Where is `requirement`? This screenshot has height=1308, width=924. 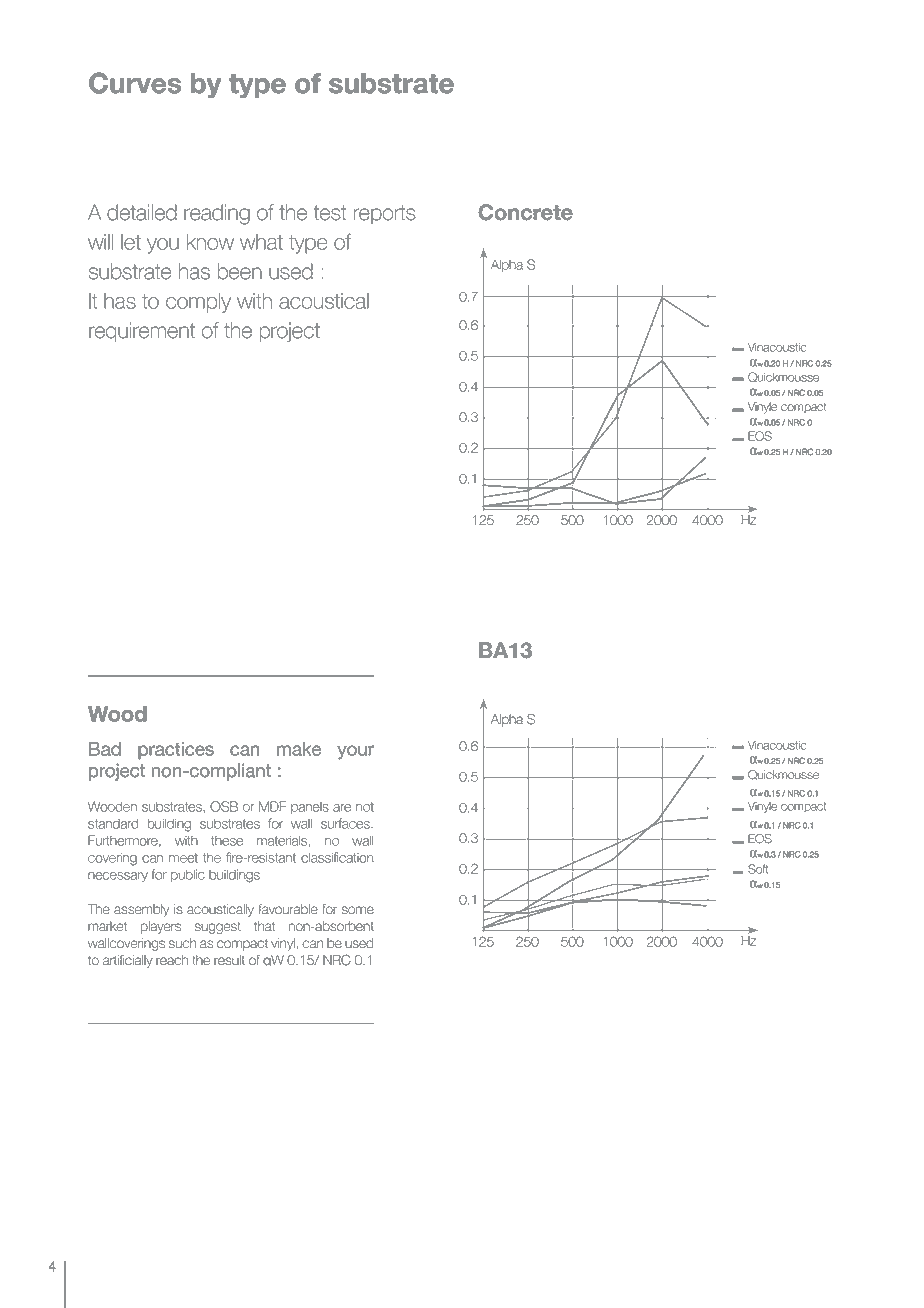
requirement is located at coordinates (142, 332).
